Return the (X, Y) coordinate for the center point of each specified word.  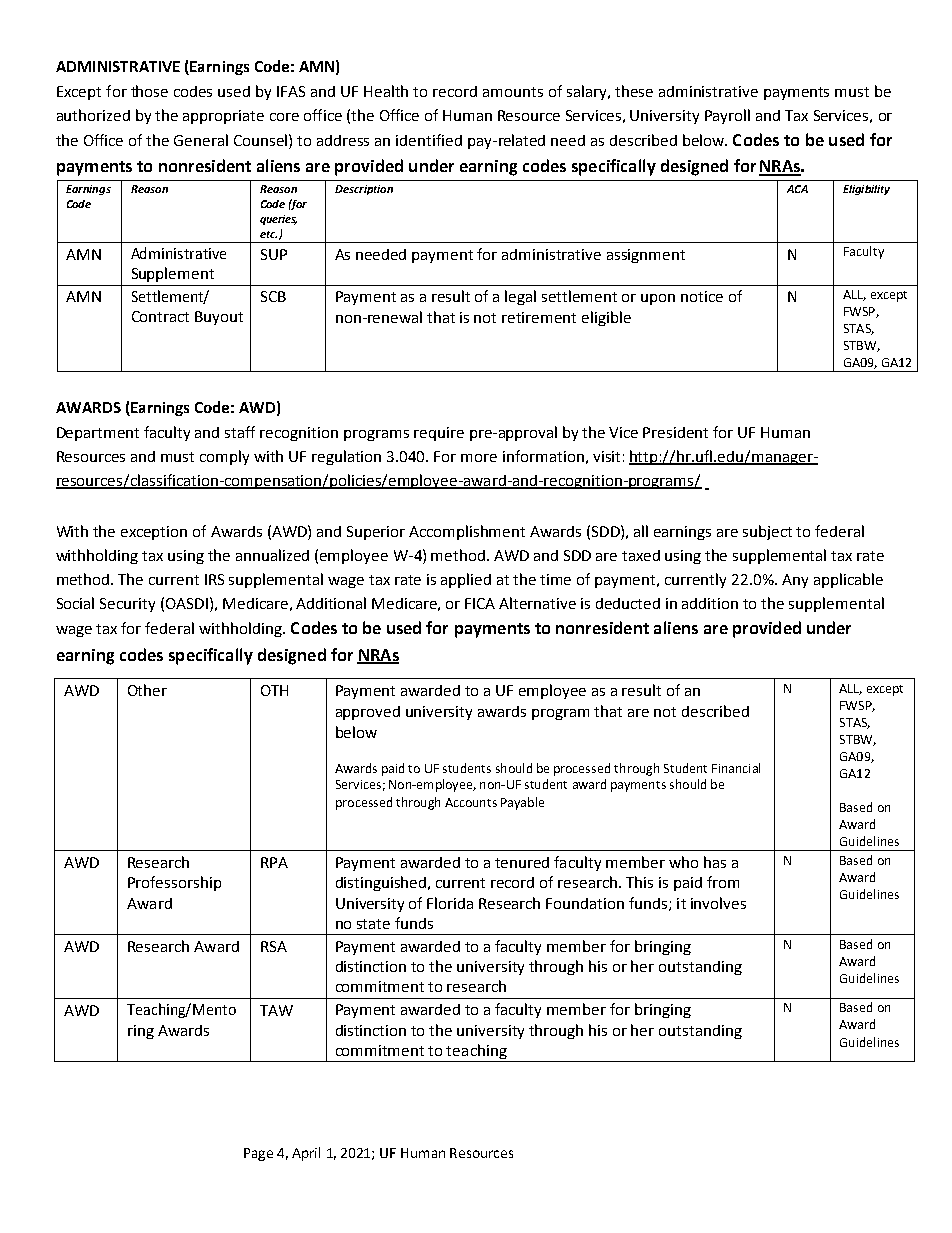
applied (466, 580)
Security (127, 605)
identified (429, 140)
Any (795, 581)
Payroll (727, 116)
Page (258, 1154)
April (306, 1154)
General (201, 140)
